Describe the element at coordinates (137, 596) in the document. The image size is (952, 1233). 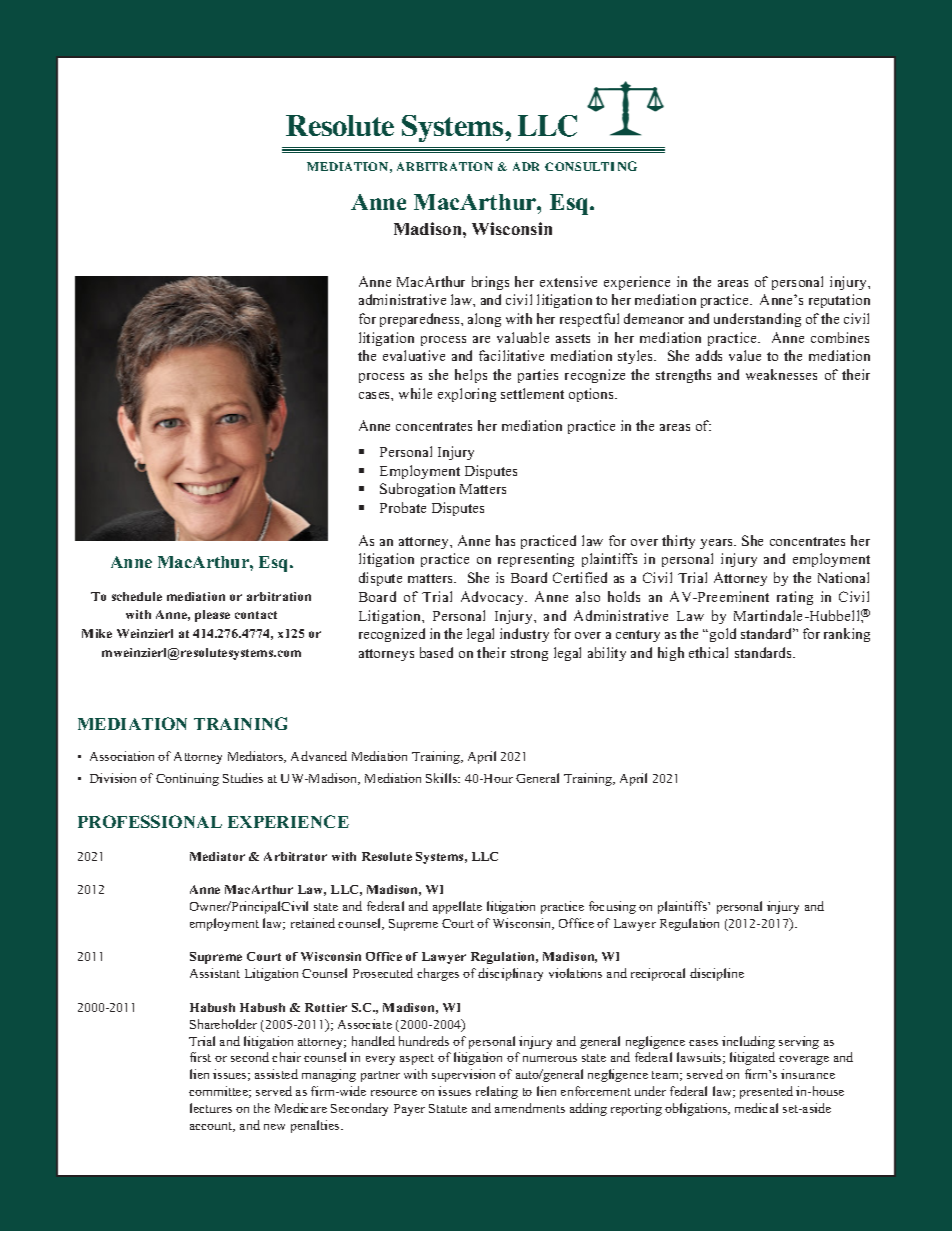
I see `schedule` at that location.
